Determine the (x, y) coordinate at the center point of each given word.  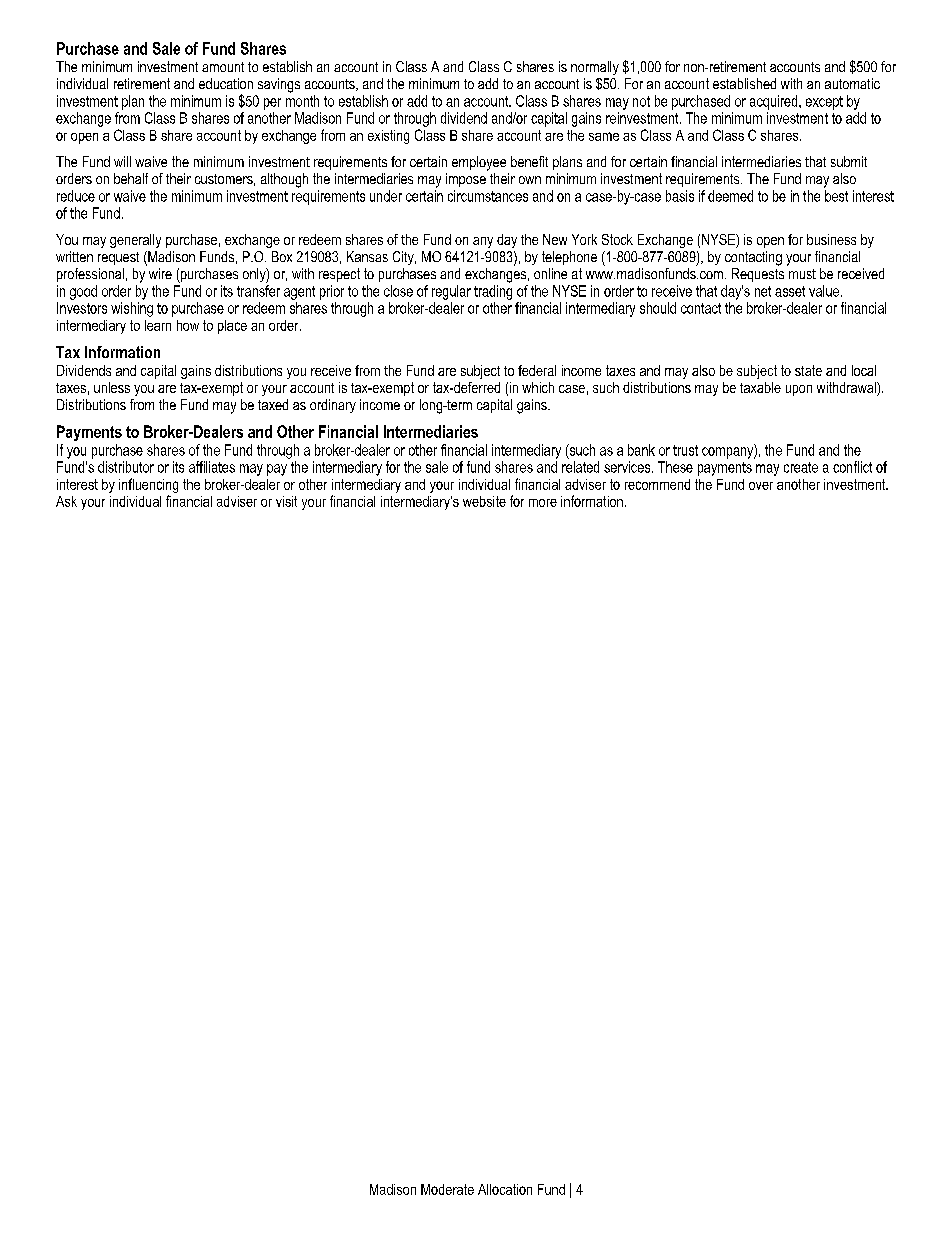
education (226, 83)
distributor (126, 467)
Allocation (505, 1189)
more (543, 503)
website (484, 501)
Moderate (447, 1189)
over (761, 486)
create (801, 467)
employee (479, 163)
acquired (775, 102)
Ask (66, 501)
